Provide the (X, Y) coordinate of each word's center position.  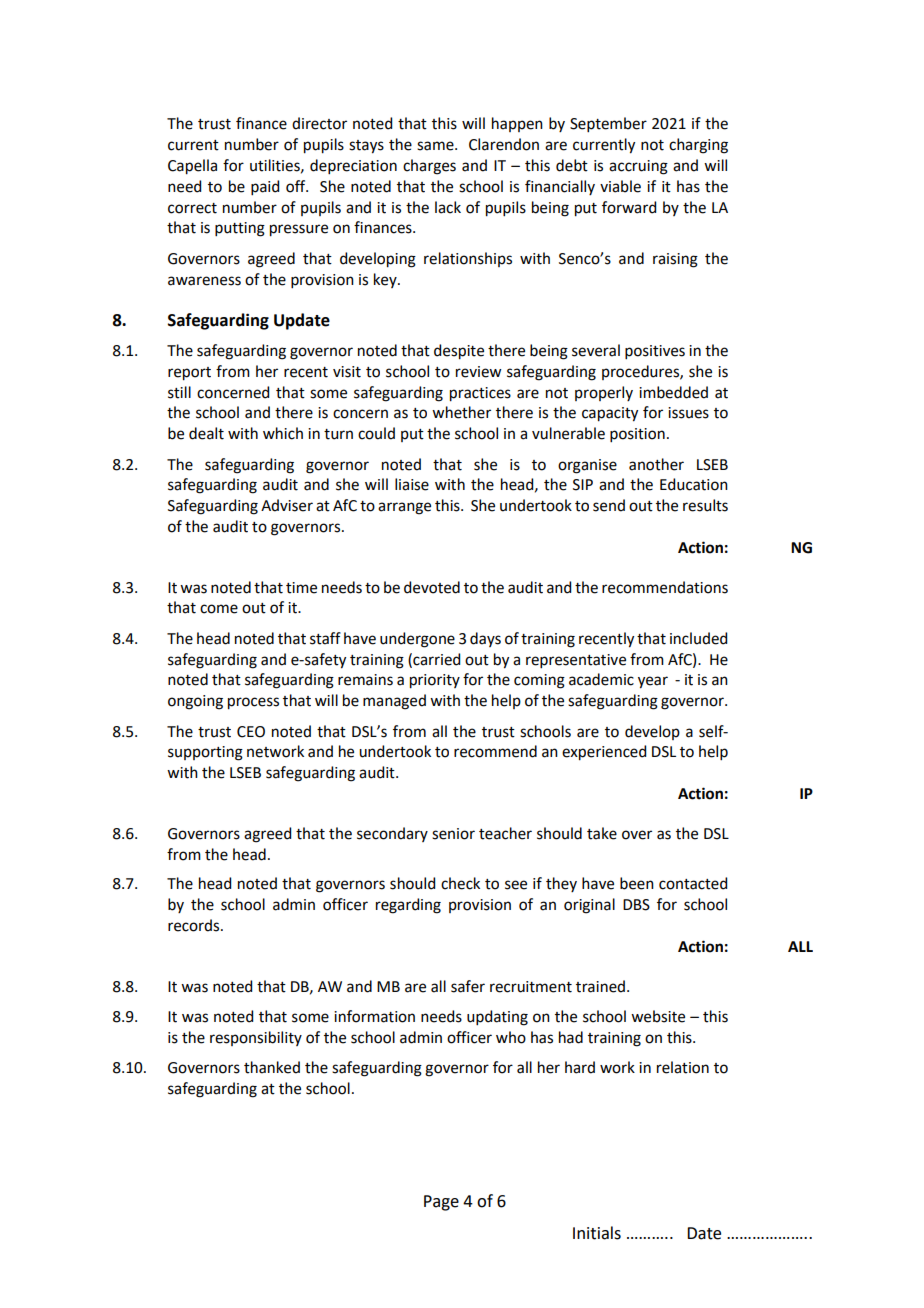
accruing (638, 167)
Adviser (287, 505)
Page (441, 1203)
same (436, 146)
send (609, 505)
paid (265, 187)
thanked (272, 1067)
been (637, 883)
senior (453, 834)
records (195, 925)
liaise (412, 484)
